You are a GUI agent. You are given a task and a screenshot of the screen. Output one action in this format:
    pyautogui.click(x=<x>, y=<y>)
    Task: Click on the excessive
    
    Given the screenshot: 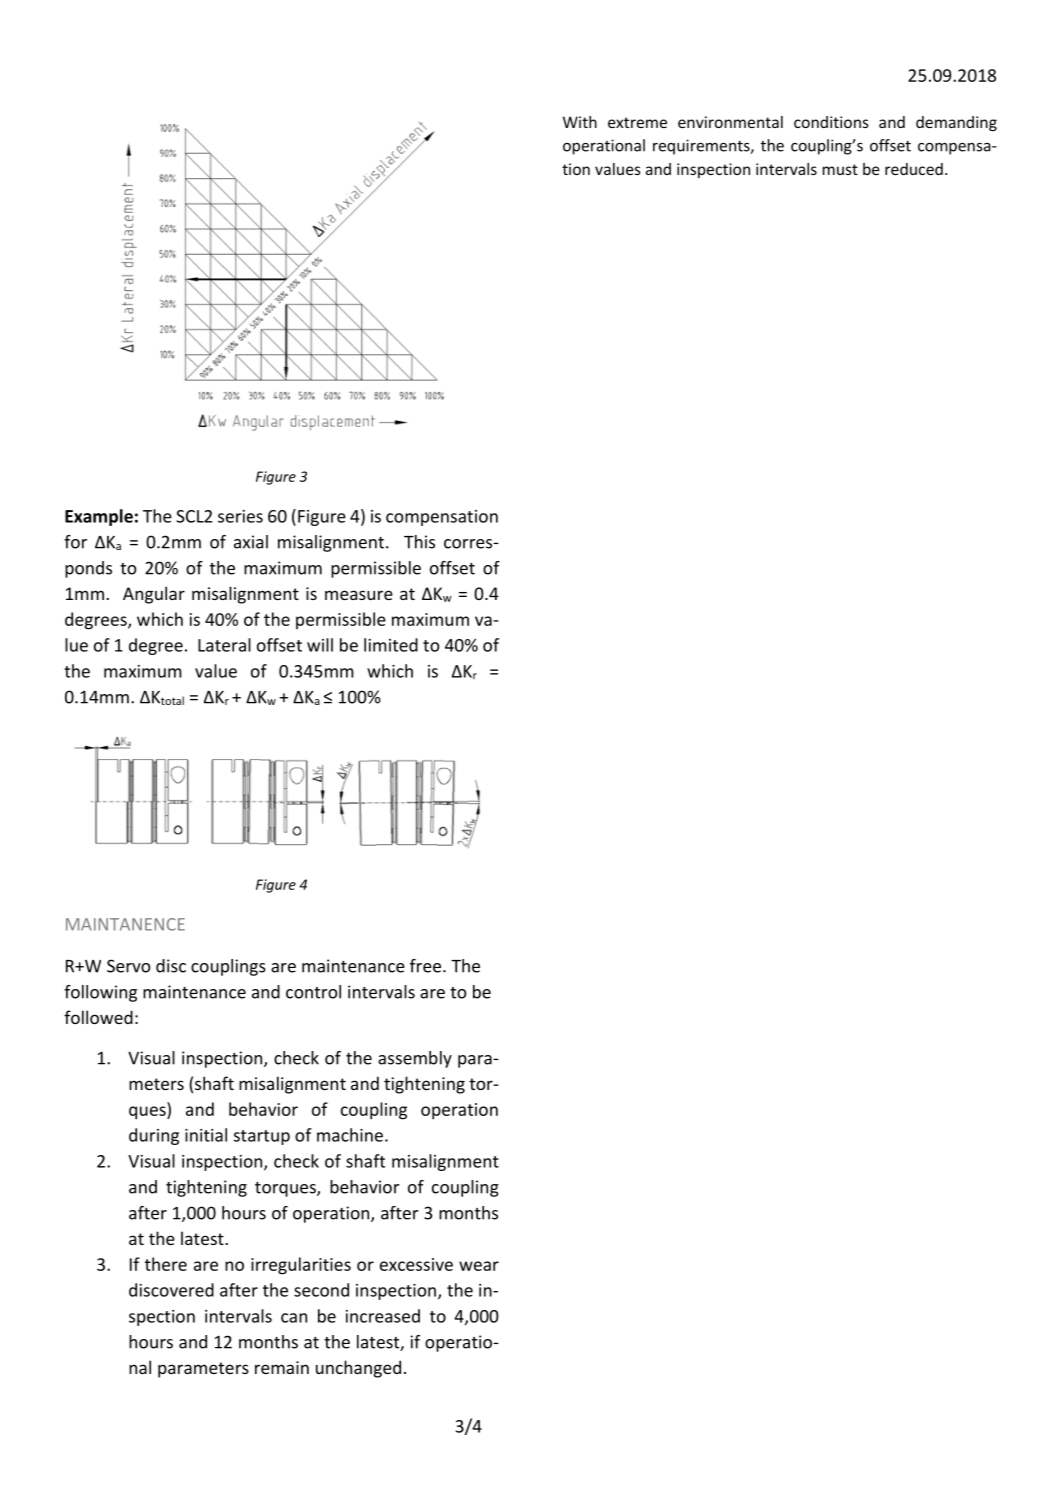 What is the action you would take?
    pyautogui.click(x=416, y=1264)
